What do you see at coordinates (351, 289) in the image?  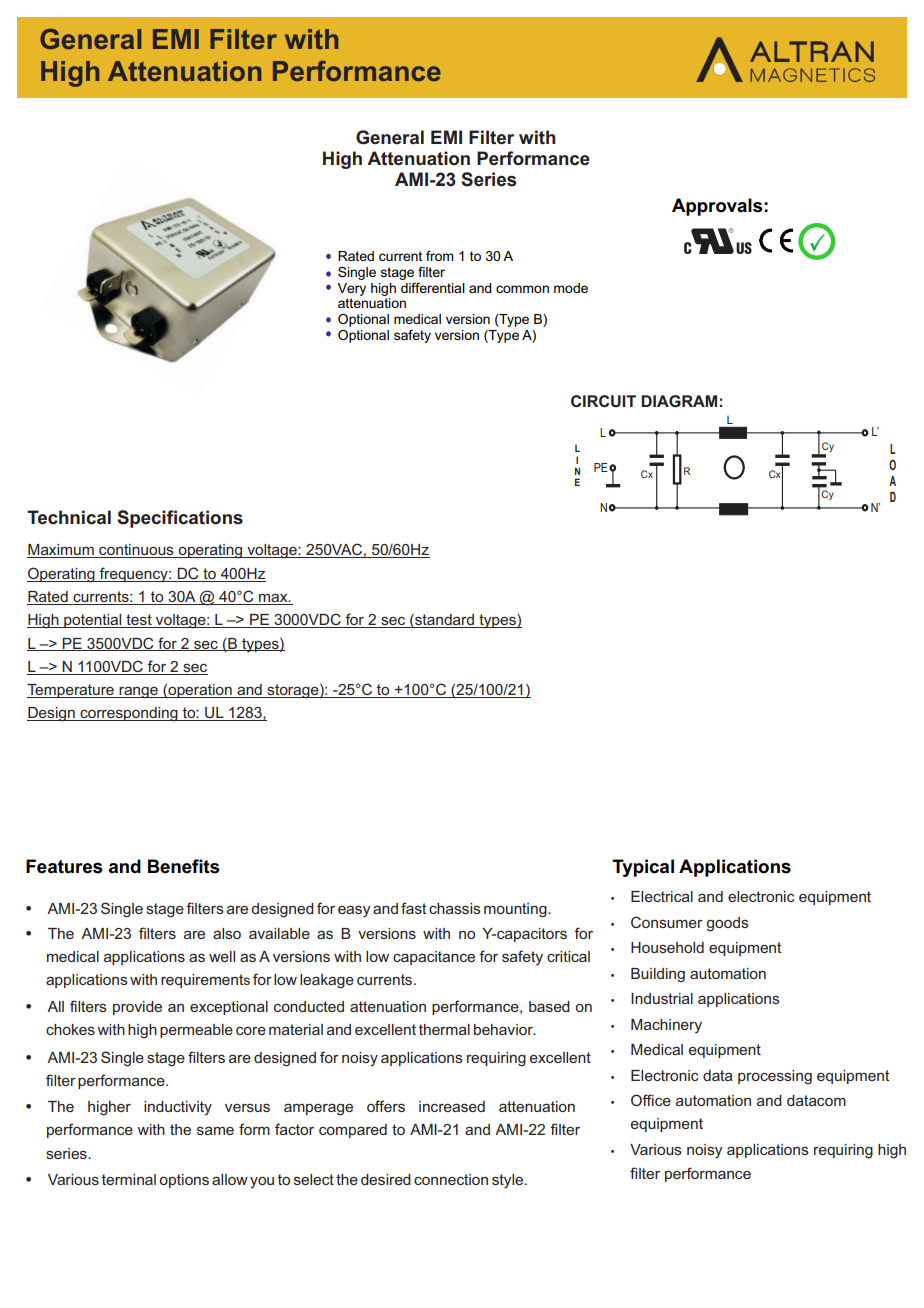 I see `Very` at bounding box center [351, 289].
